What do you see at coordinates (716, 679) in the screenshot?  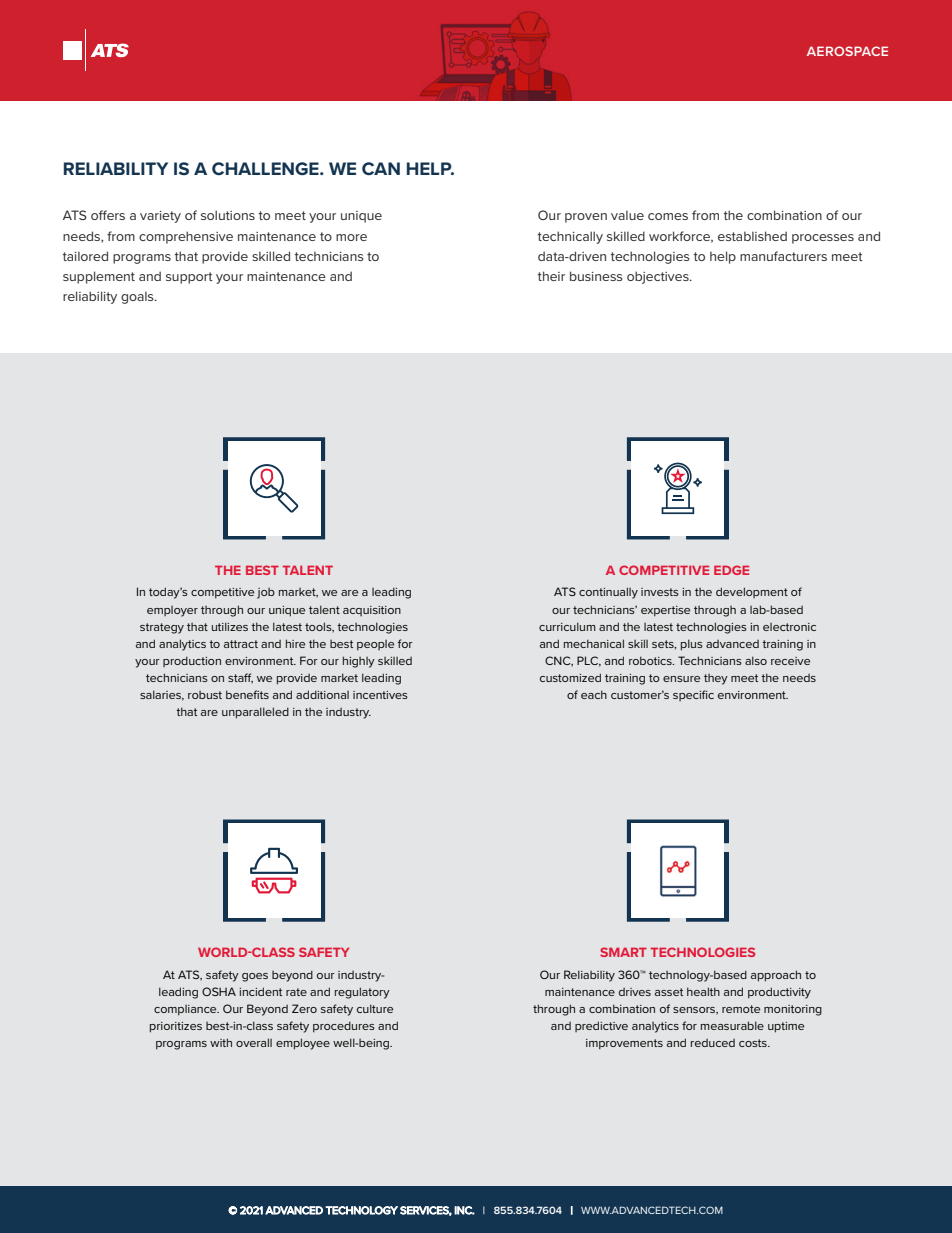 I see `they` at bounding box center [716, 679].
